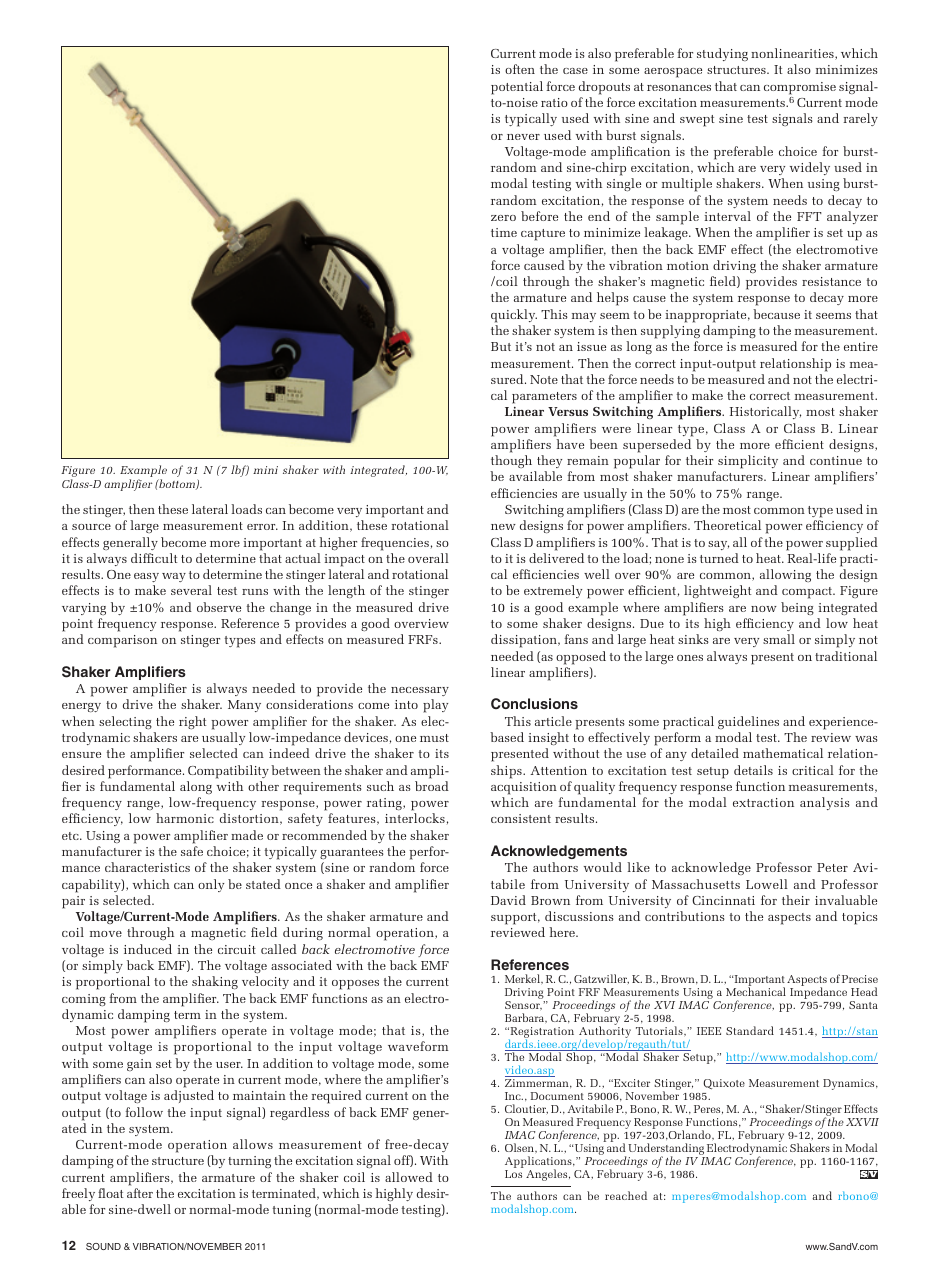  What do you see at coordinates (140, 1193) in the screenshot?
I see `after` at bounding box center [140, 1193].
